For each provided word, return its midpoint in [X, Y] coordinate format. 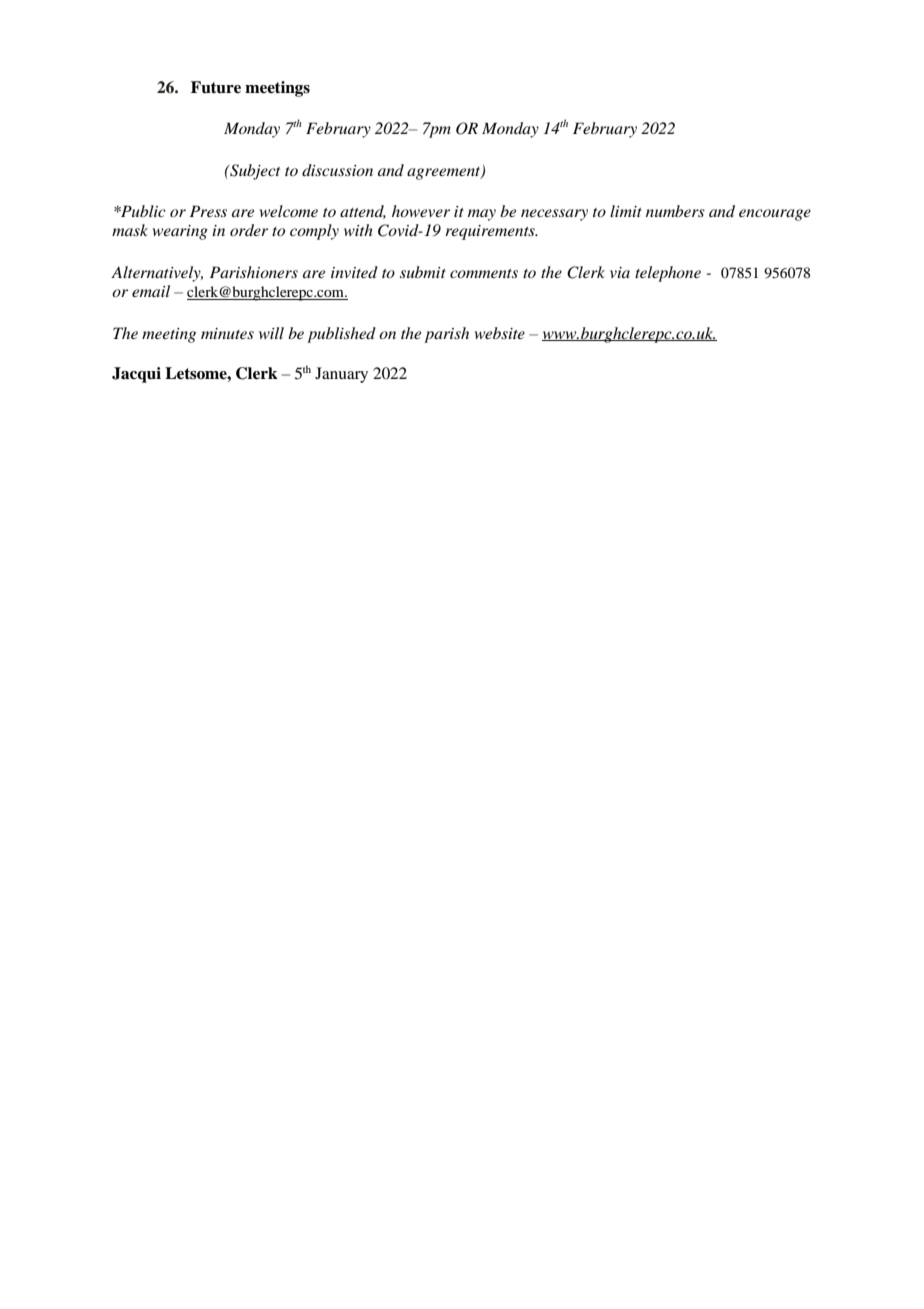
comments [484, 273]
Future [216, 87]
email [151, 291]
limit [626, 211]
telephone [668, 274]
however [421, 211]
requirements [491, 232]
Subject [254, 172]
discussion [337, 170]
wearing [180, 232]
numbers [675, 211]
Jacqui [136, 375]
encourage [775, 215]
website [500, 333]
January [341, 375]
